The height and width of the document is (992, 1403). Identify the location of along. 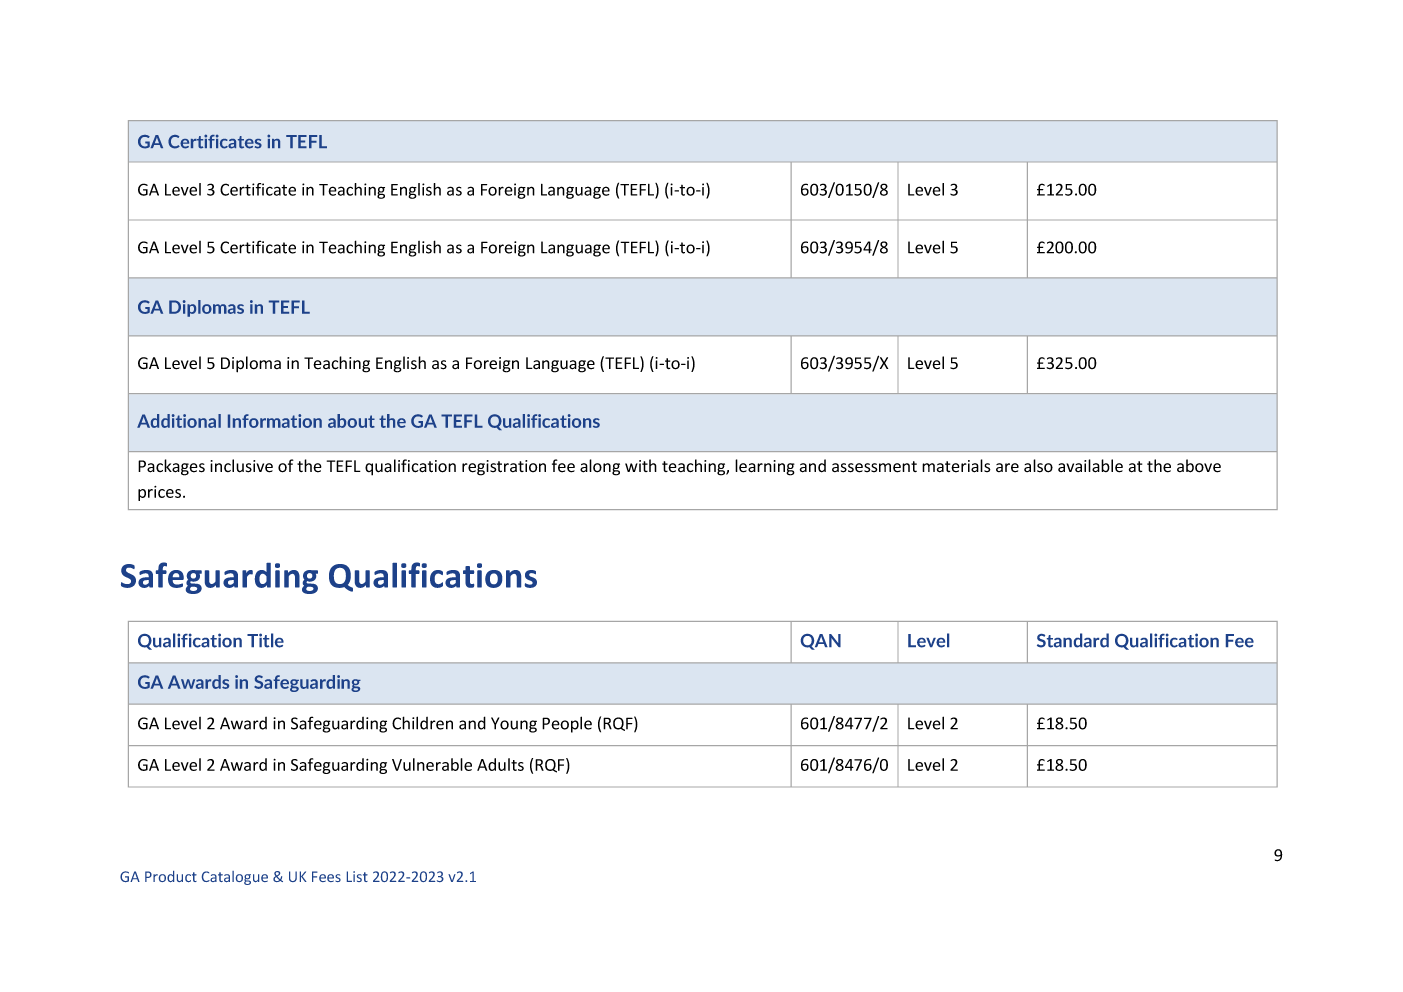
(600, 467).
